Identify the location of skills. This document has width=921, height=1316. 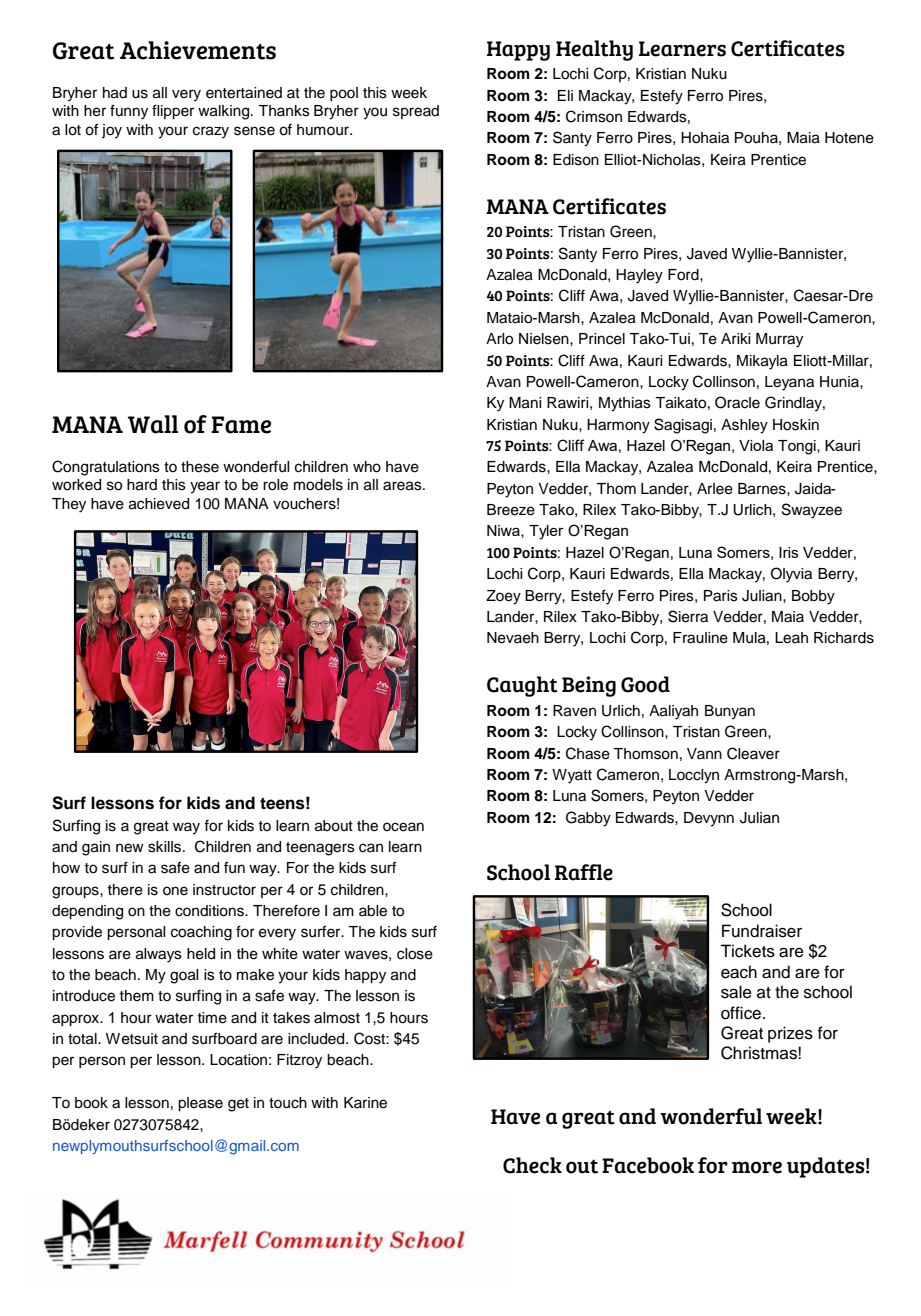
(166, 847).
